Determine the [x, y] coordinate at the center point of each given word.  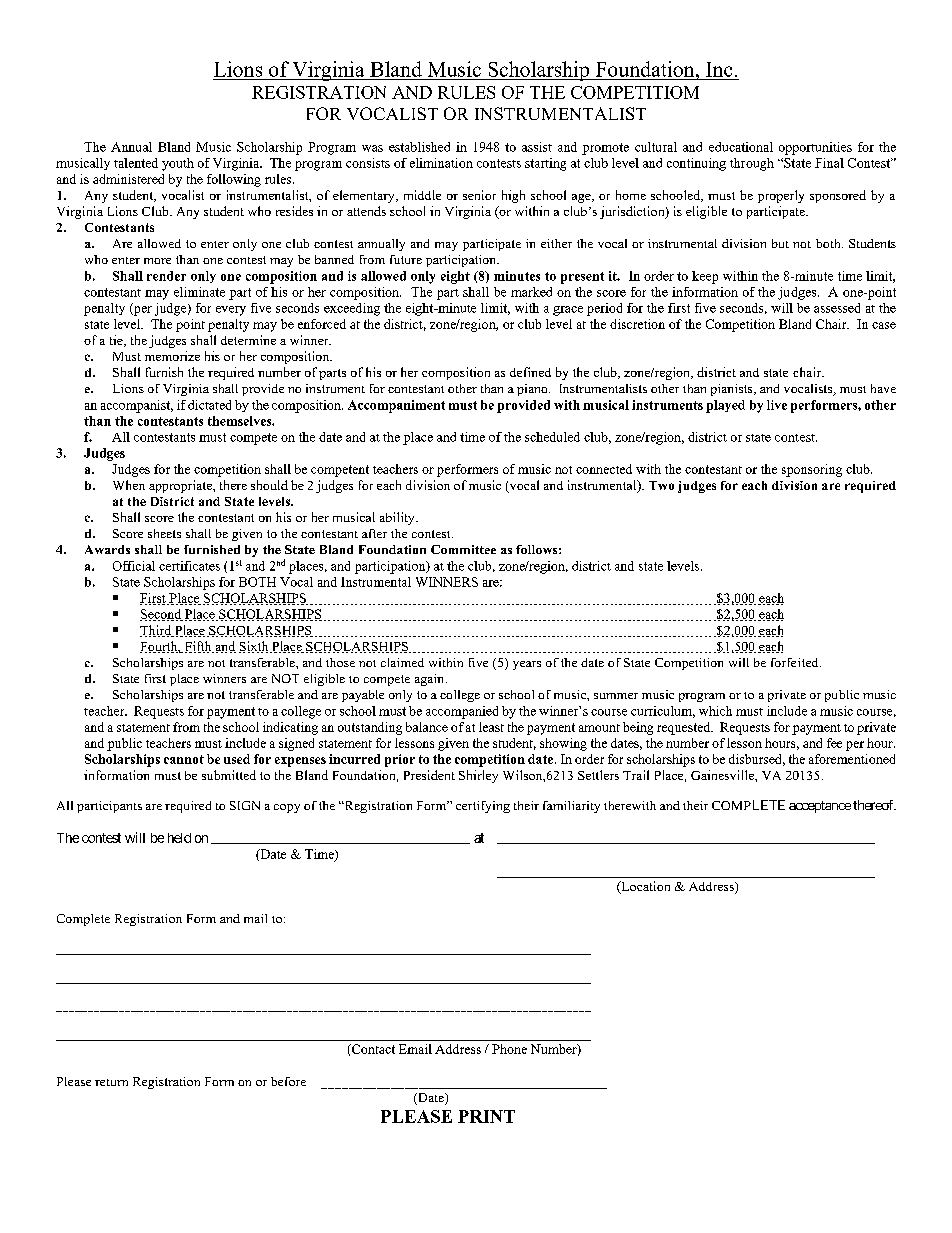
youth [178, 164]
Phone [509, 1049]
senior [479, 195]
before [288, 1081]
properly [781, 196]
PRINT [486, 1116]
